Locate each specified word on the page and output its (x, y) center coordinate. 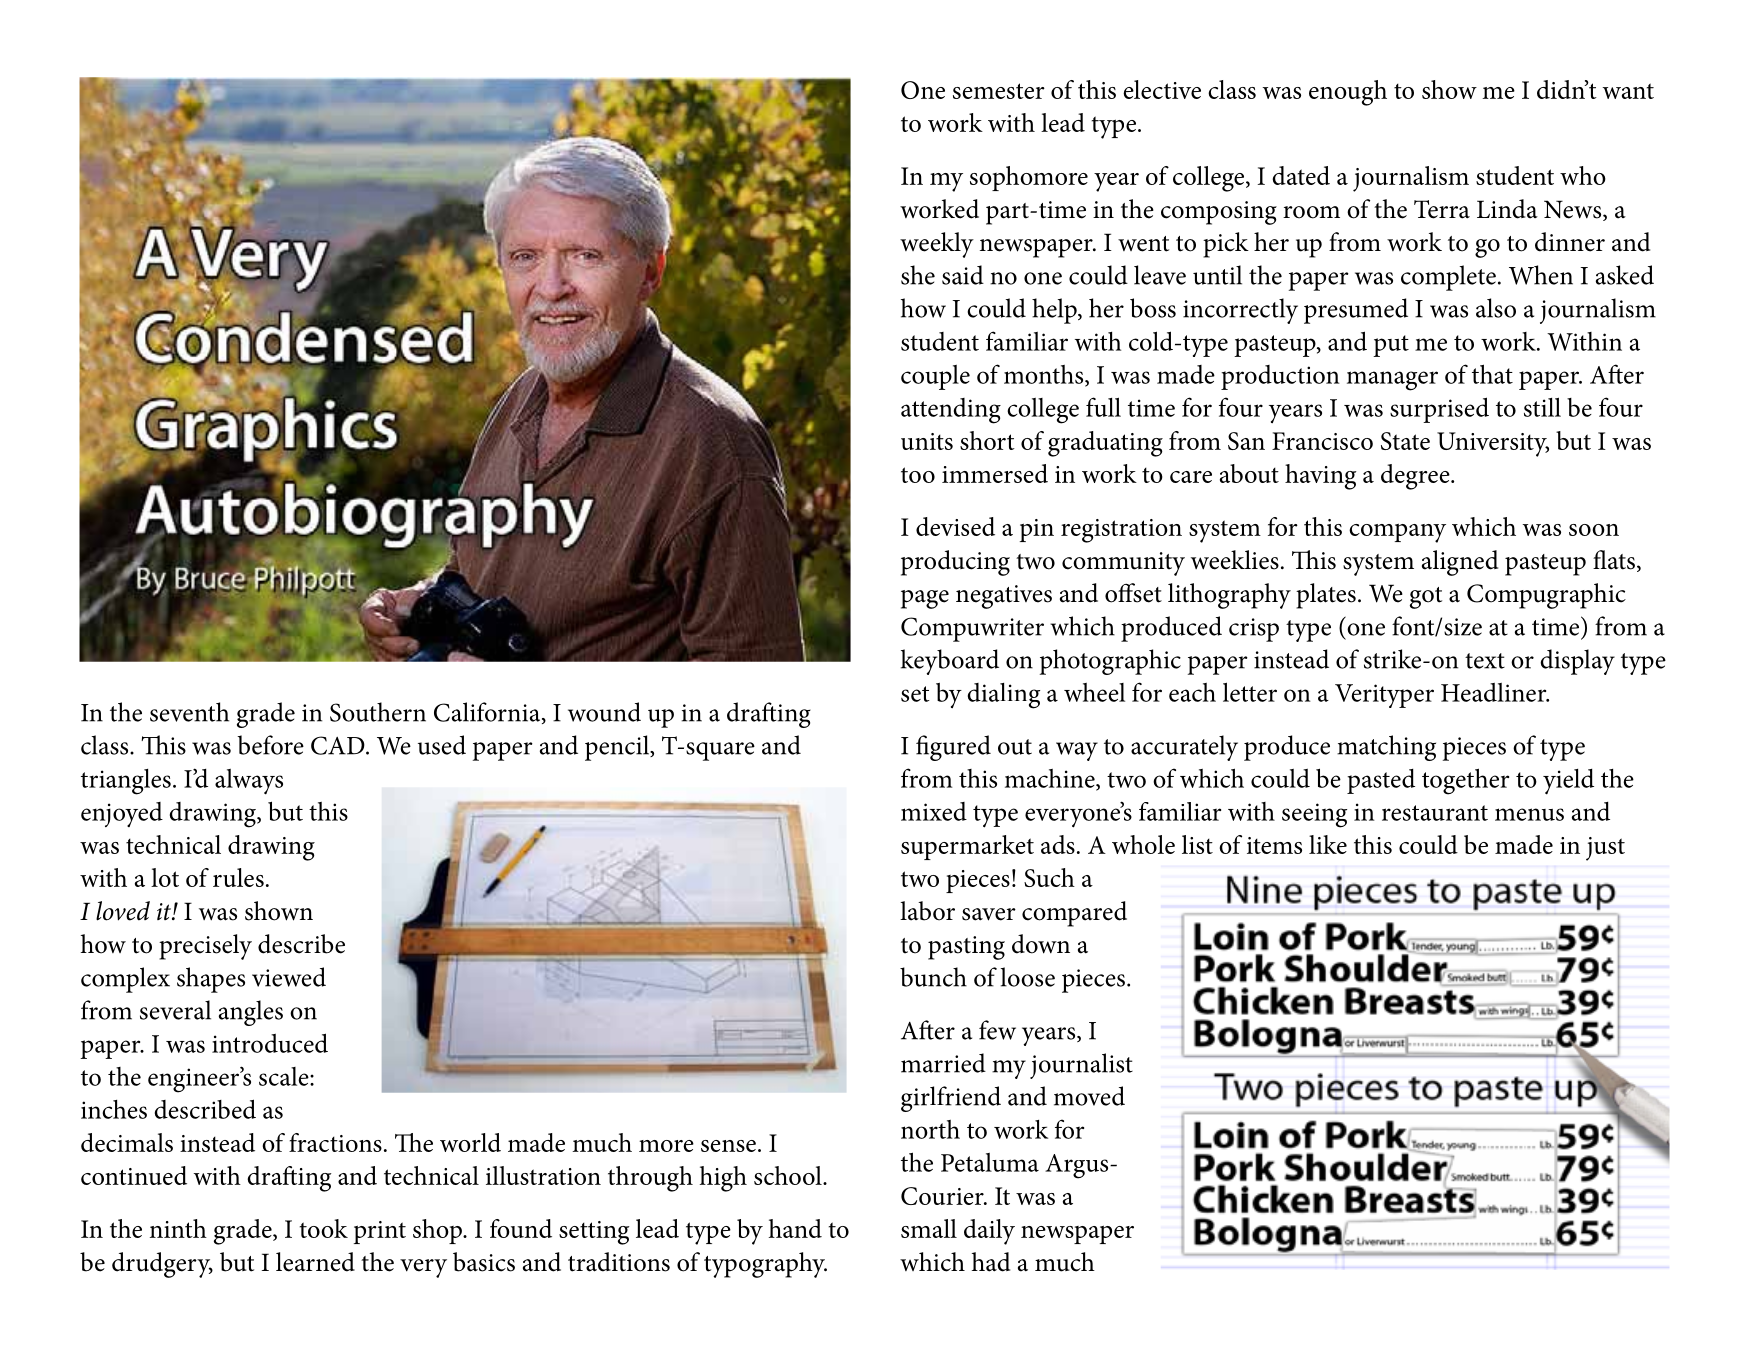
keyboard (950, 662)
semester (999, 91)
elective (1162, 89)
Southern (378, 712)
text (1485, 661)
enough (1348, 93)
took (324, 1228)
